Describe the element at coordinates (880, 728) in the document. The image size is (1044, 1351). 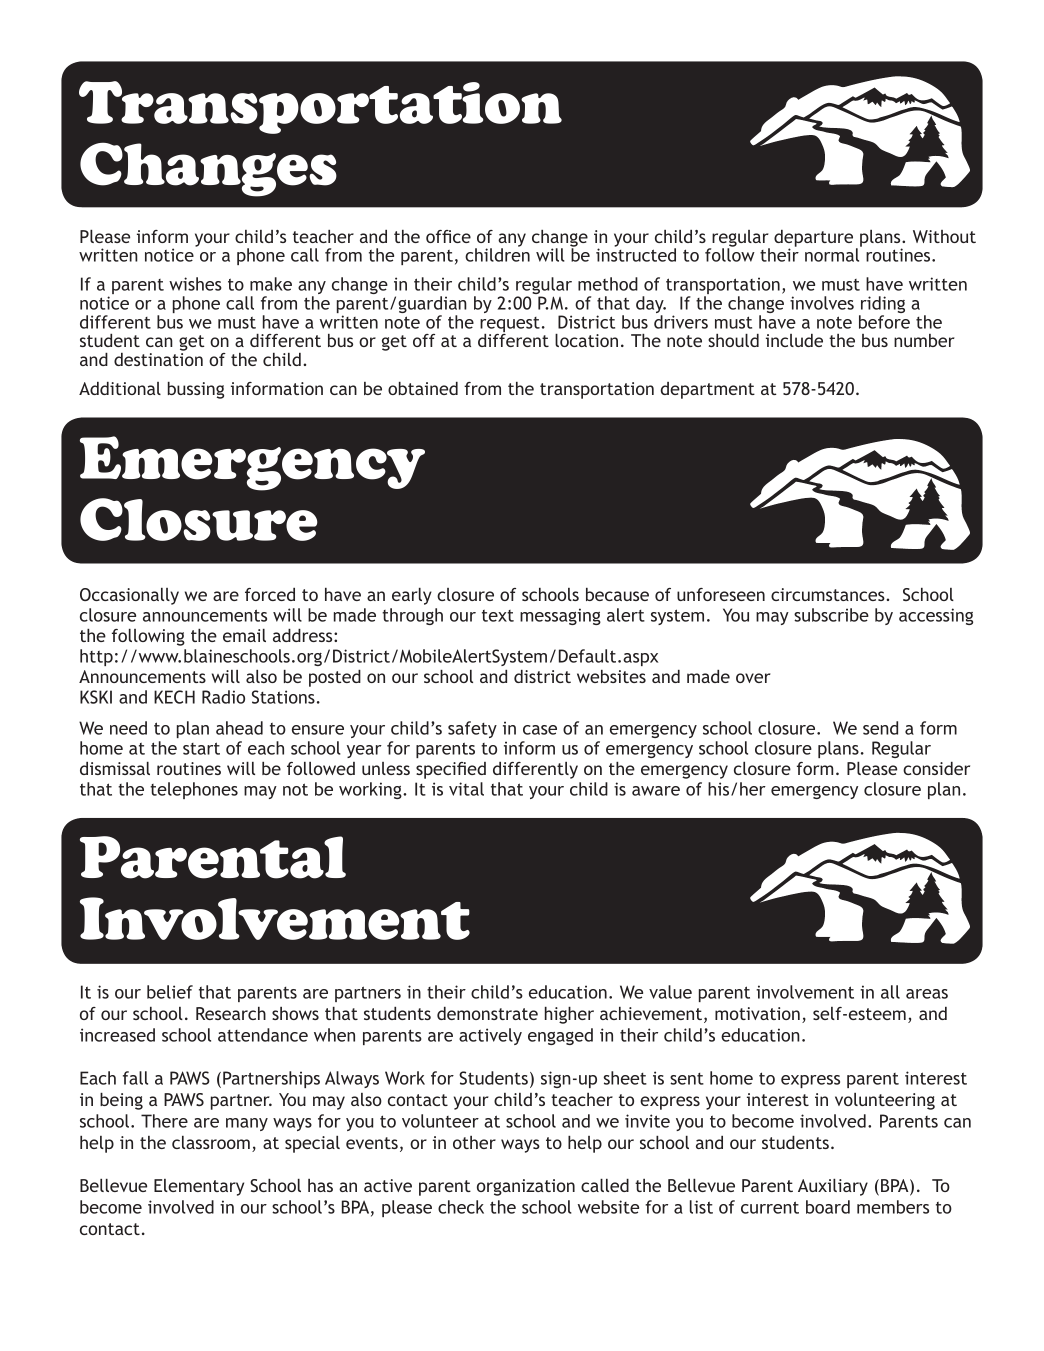
I see `send` at that location.
